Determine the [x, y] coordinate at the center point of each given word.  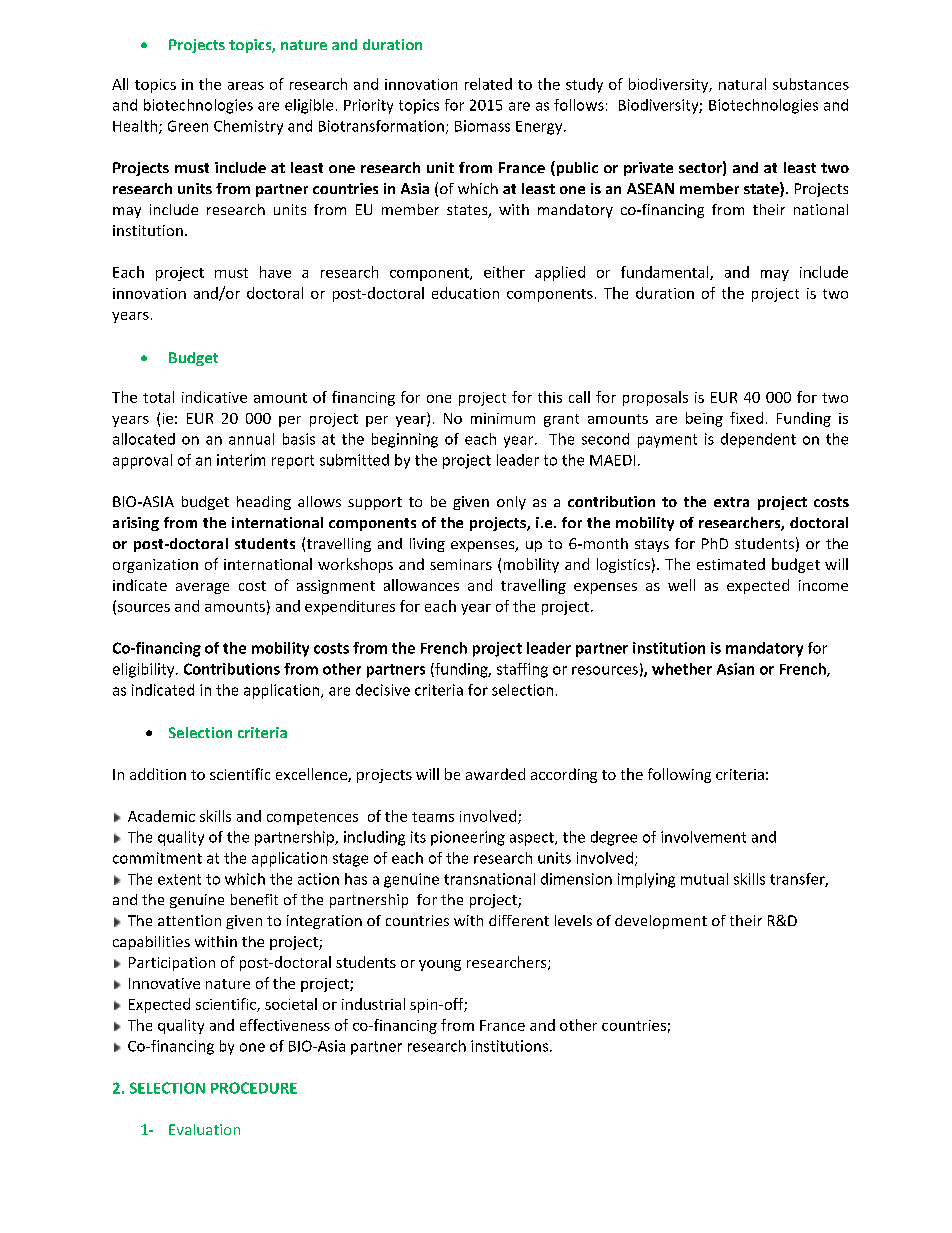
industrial [373, 1004]
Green [188, 126]
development [661, 922]
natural [742, 84]
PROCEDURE [254, 1088]
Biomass [482, 126]
